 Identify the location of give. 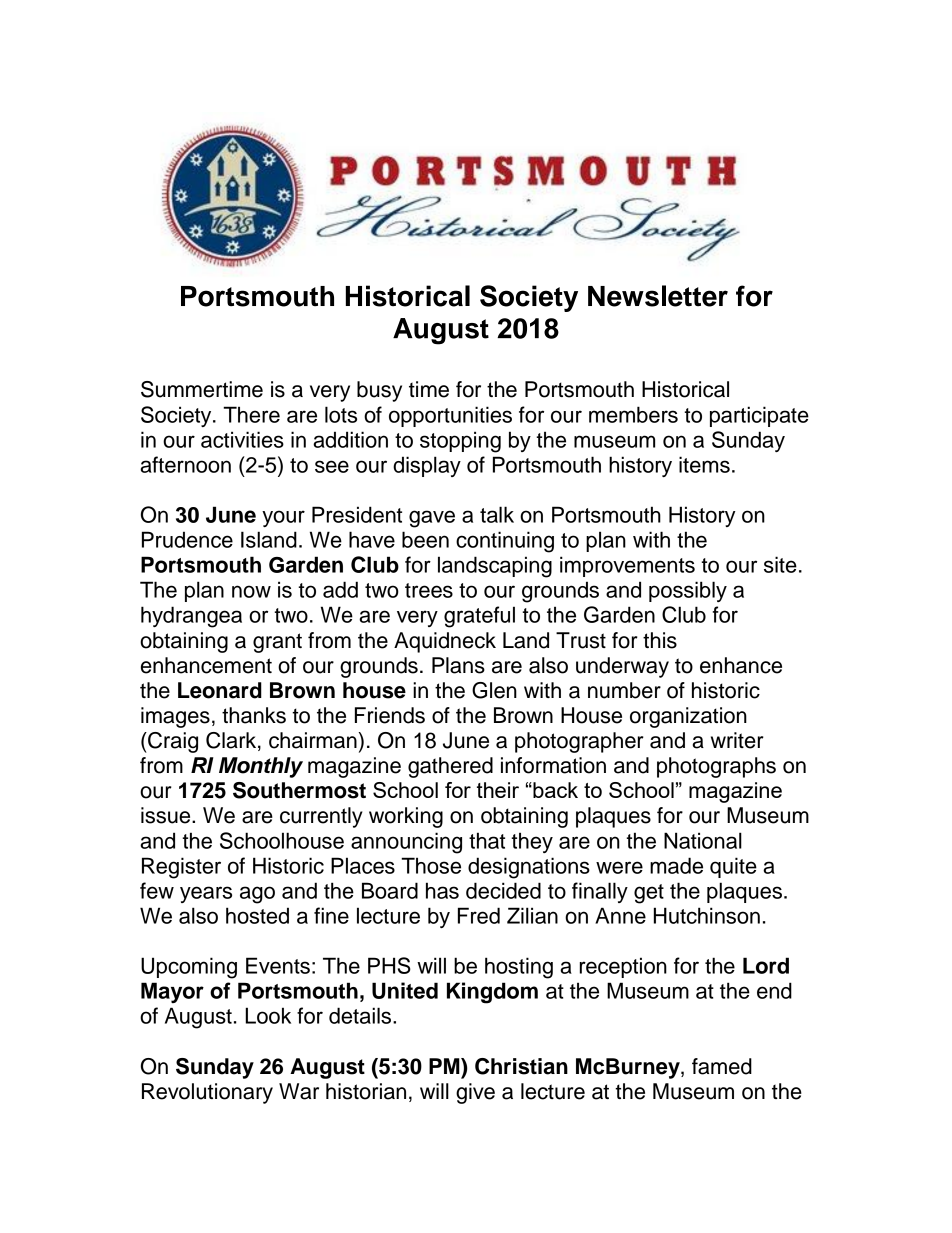
(475, 1093).
